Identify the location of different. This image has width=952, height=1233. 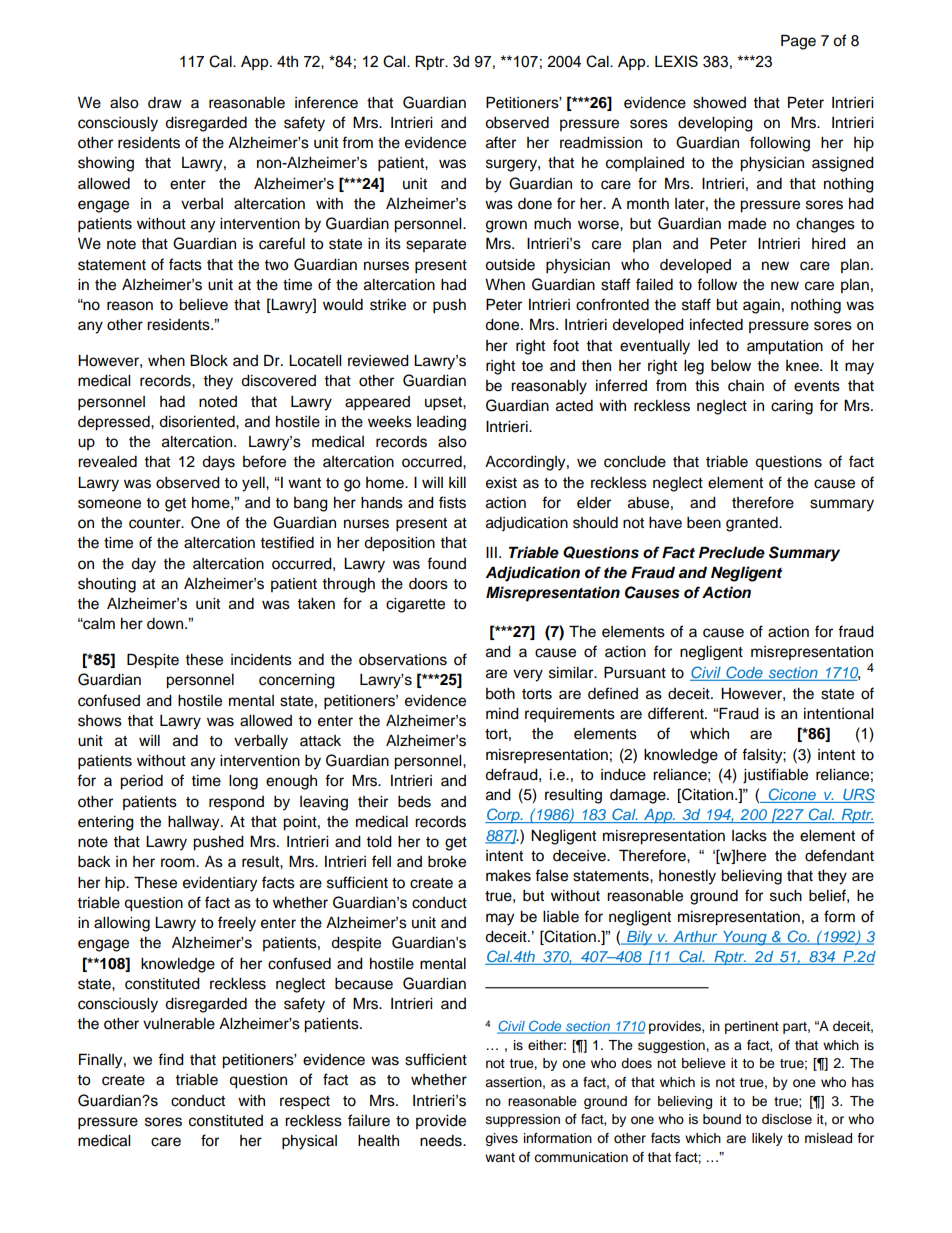
(677, 713).
